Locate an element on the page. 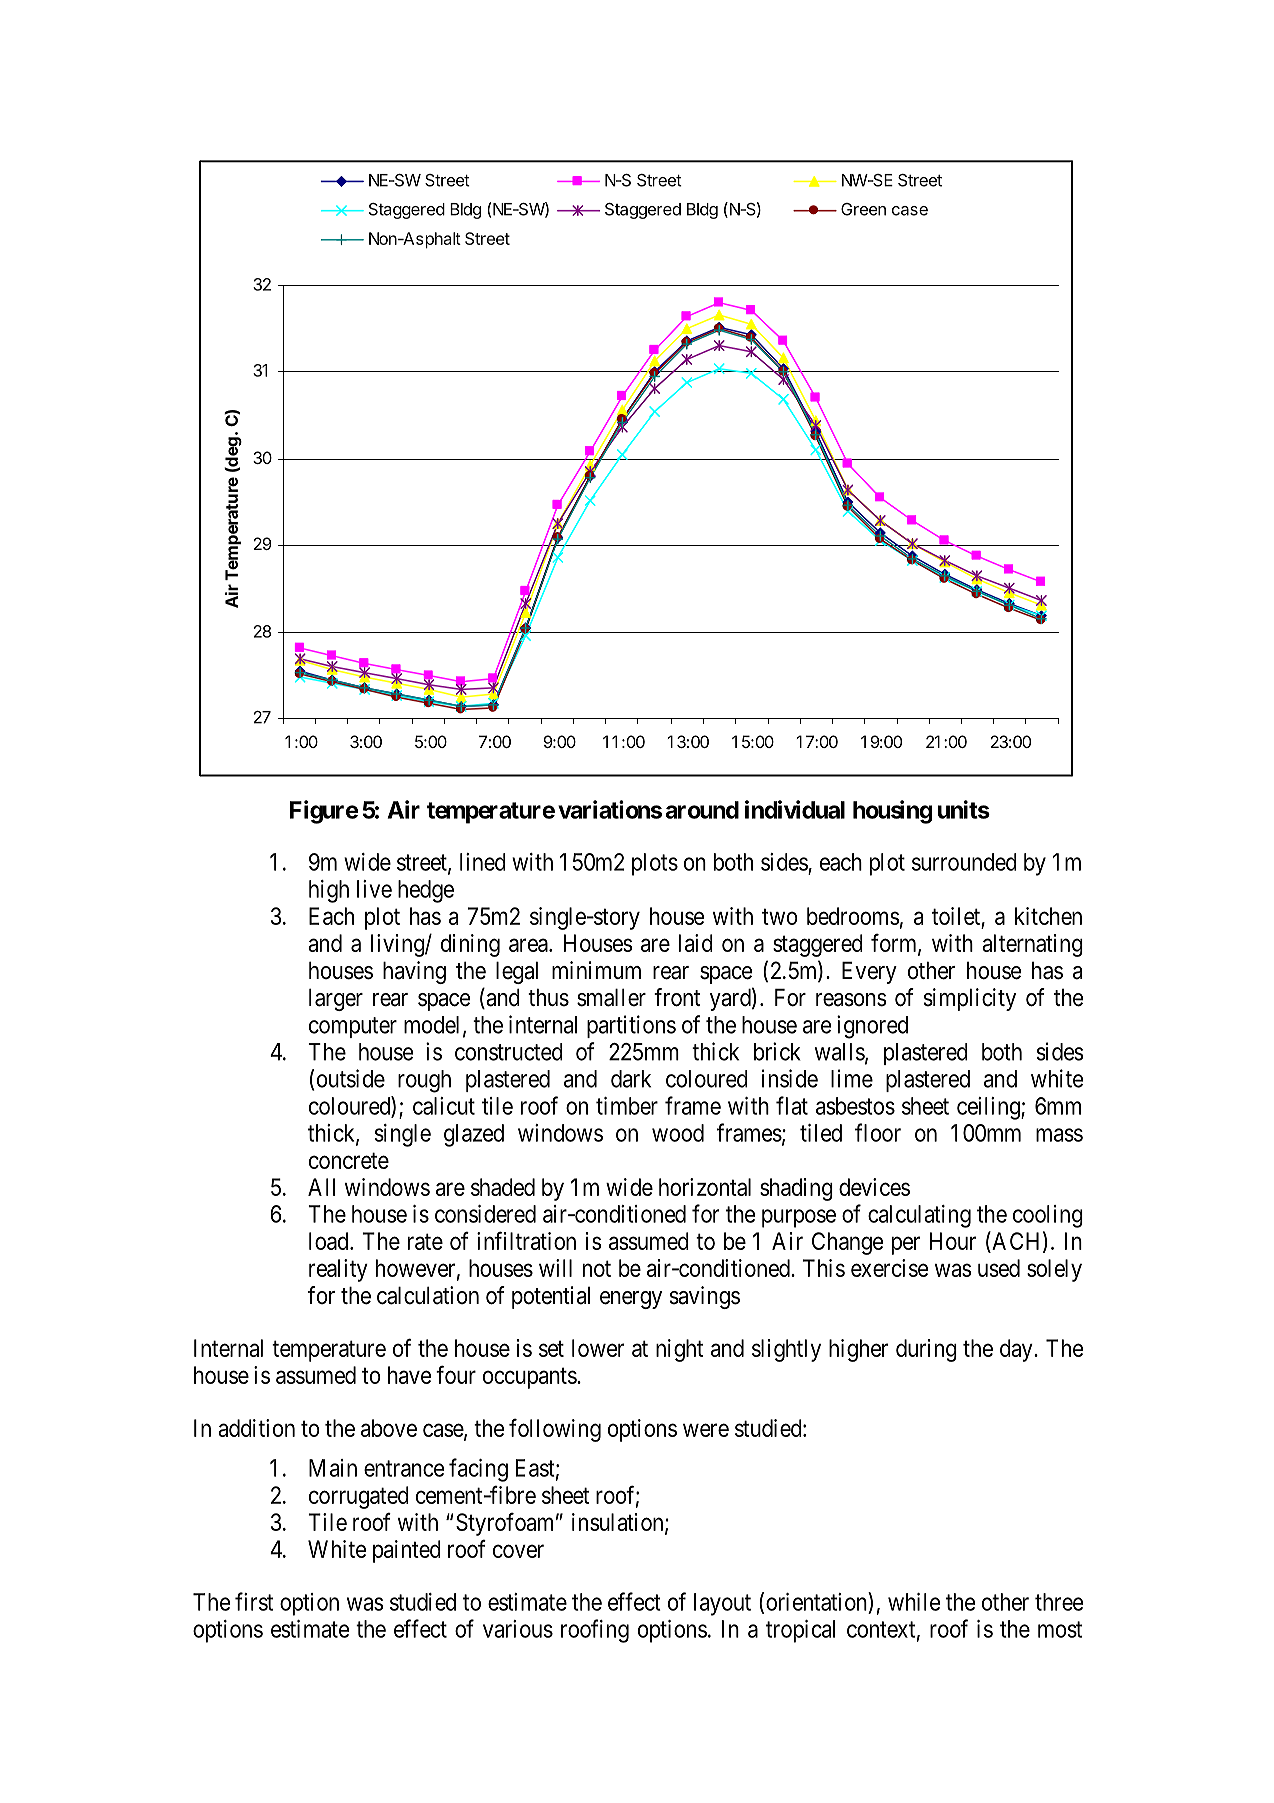  individual is located at coordinates (795, 809).
